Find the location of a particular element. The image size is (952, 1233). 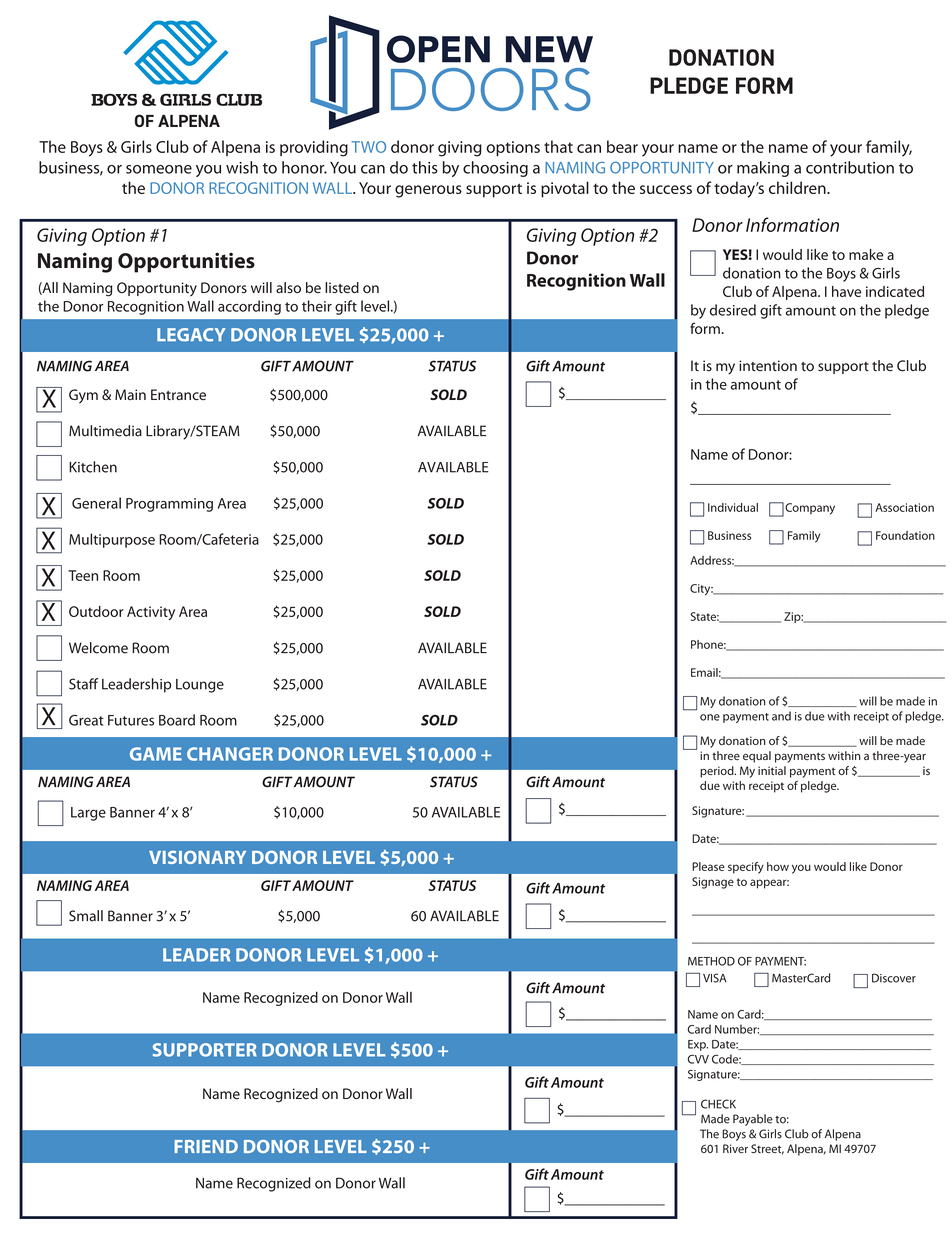

choosing is located at coordinates (495, 169).
